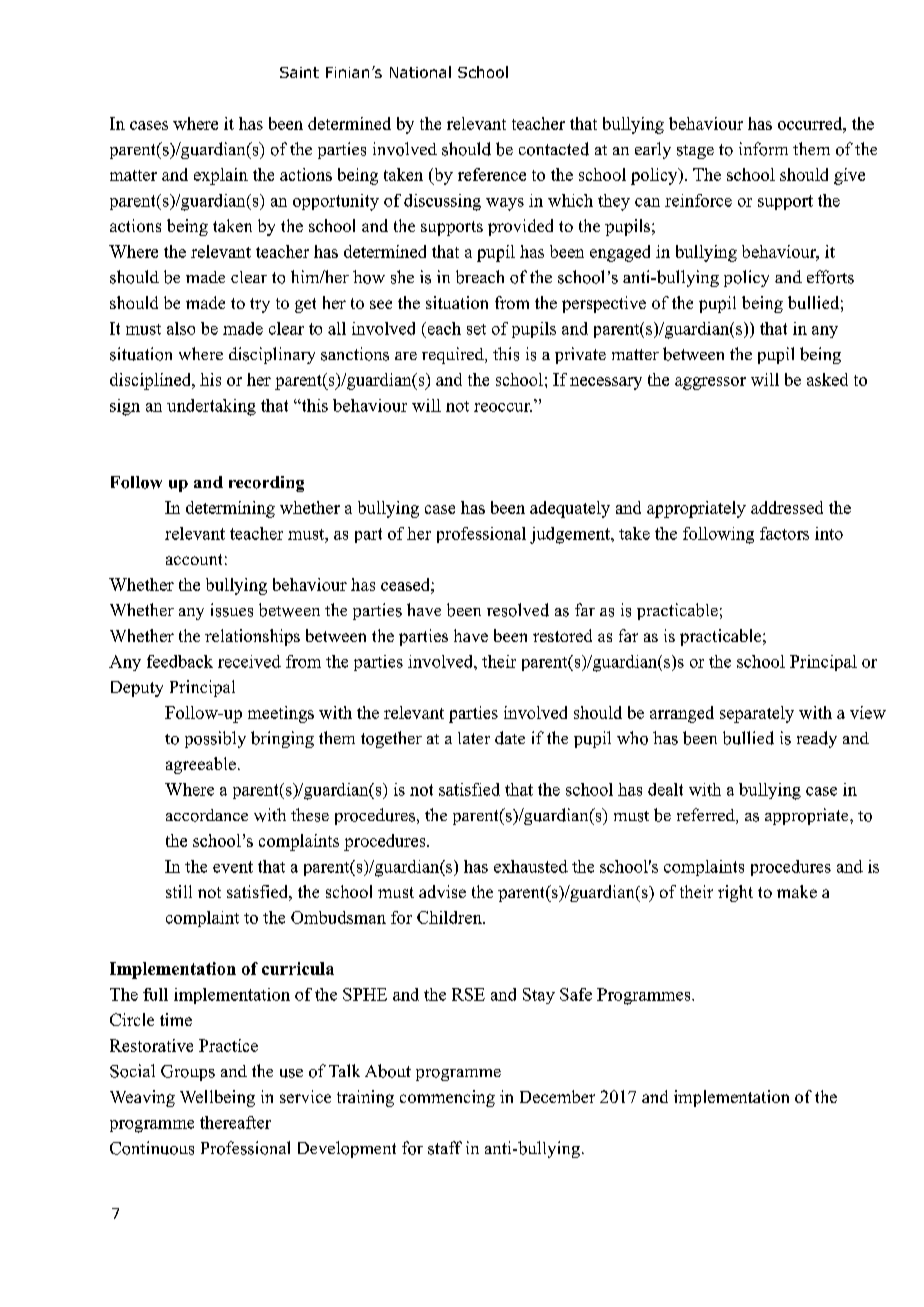 This screenshot has width=924, height=1307. Describe the element at coordinates (554, 149) in the screenshot. I see `contacted` at that location.
